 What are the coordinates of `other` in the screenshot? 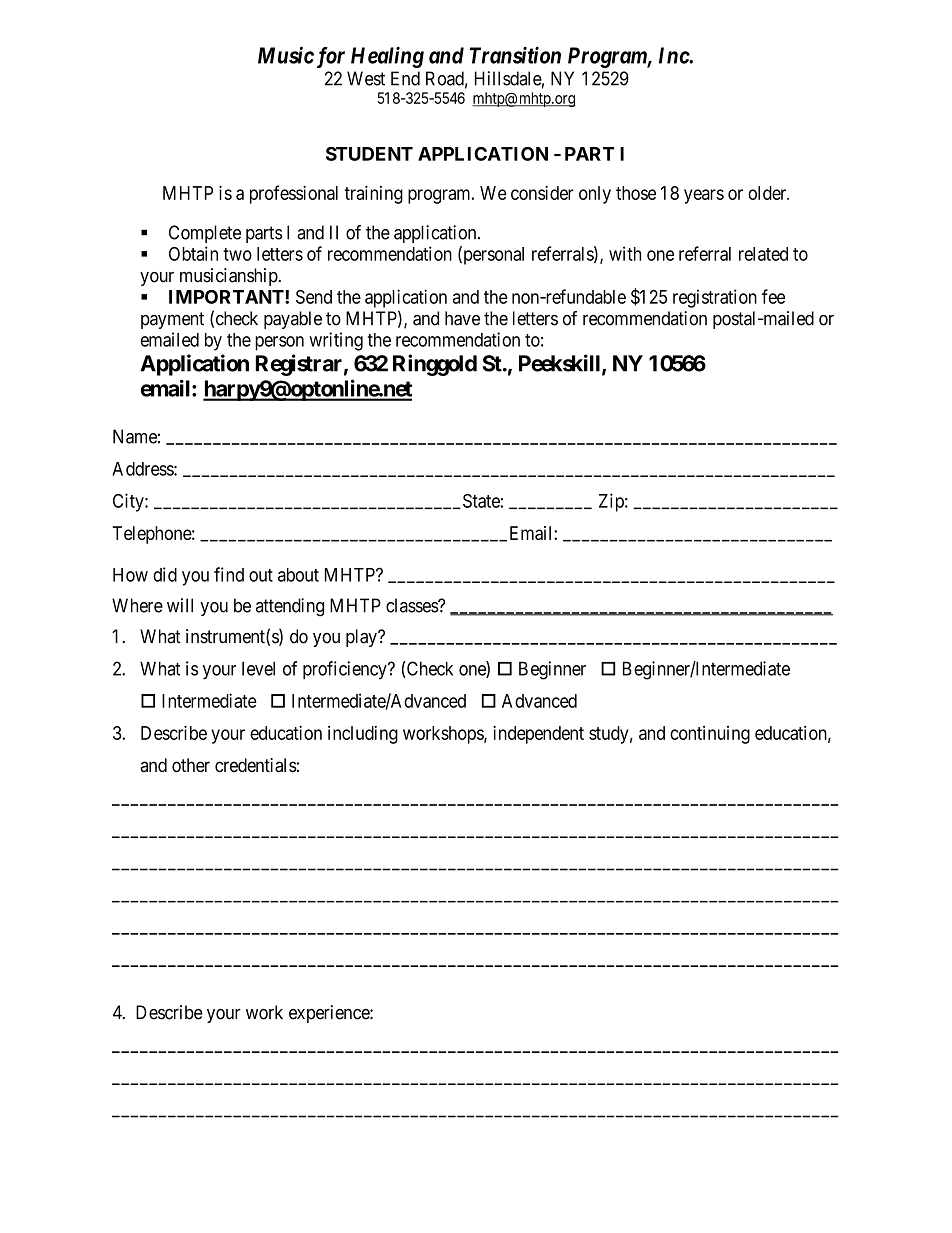 It's located at (191, 765).
